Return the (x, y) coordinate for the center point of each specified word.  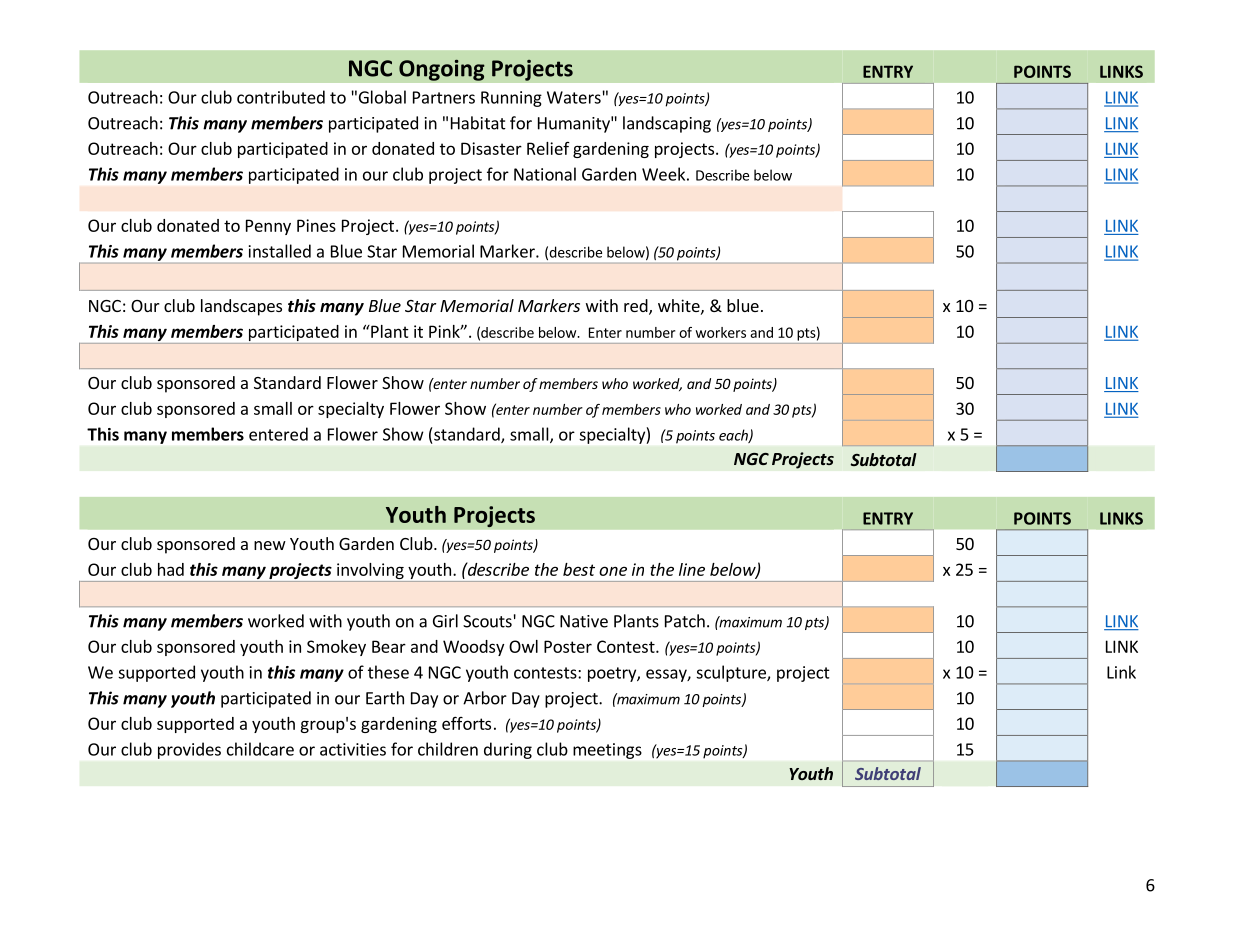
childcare (260, 749)
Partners (444, 97)
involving (370, 572)
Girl (445, 621)
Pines (316, 225)
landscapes (241, 307)
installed (280, 251)
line (692, 569)
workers (720, 332)
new (270, 545)
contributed (281, 97)
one (613, 571)
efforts (466, 723)
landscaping (667, 124)
